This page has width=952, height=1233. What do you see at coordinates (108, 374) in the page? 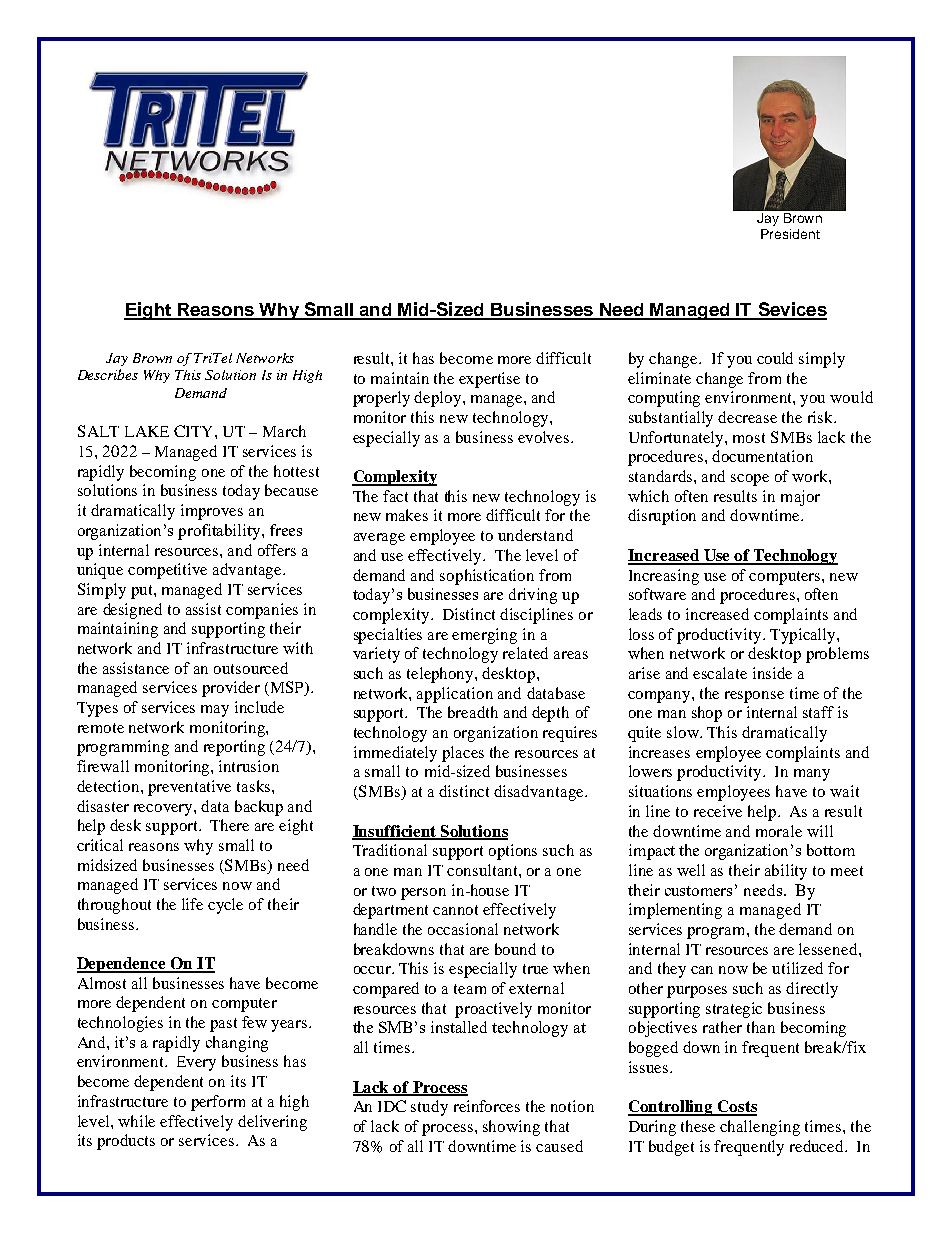
I see `Describes` at bounding box center [108, 374].
